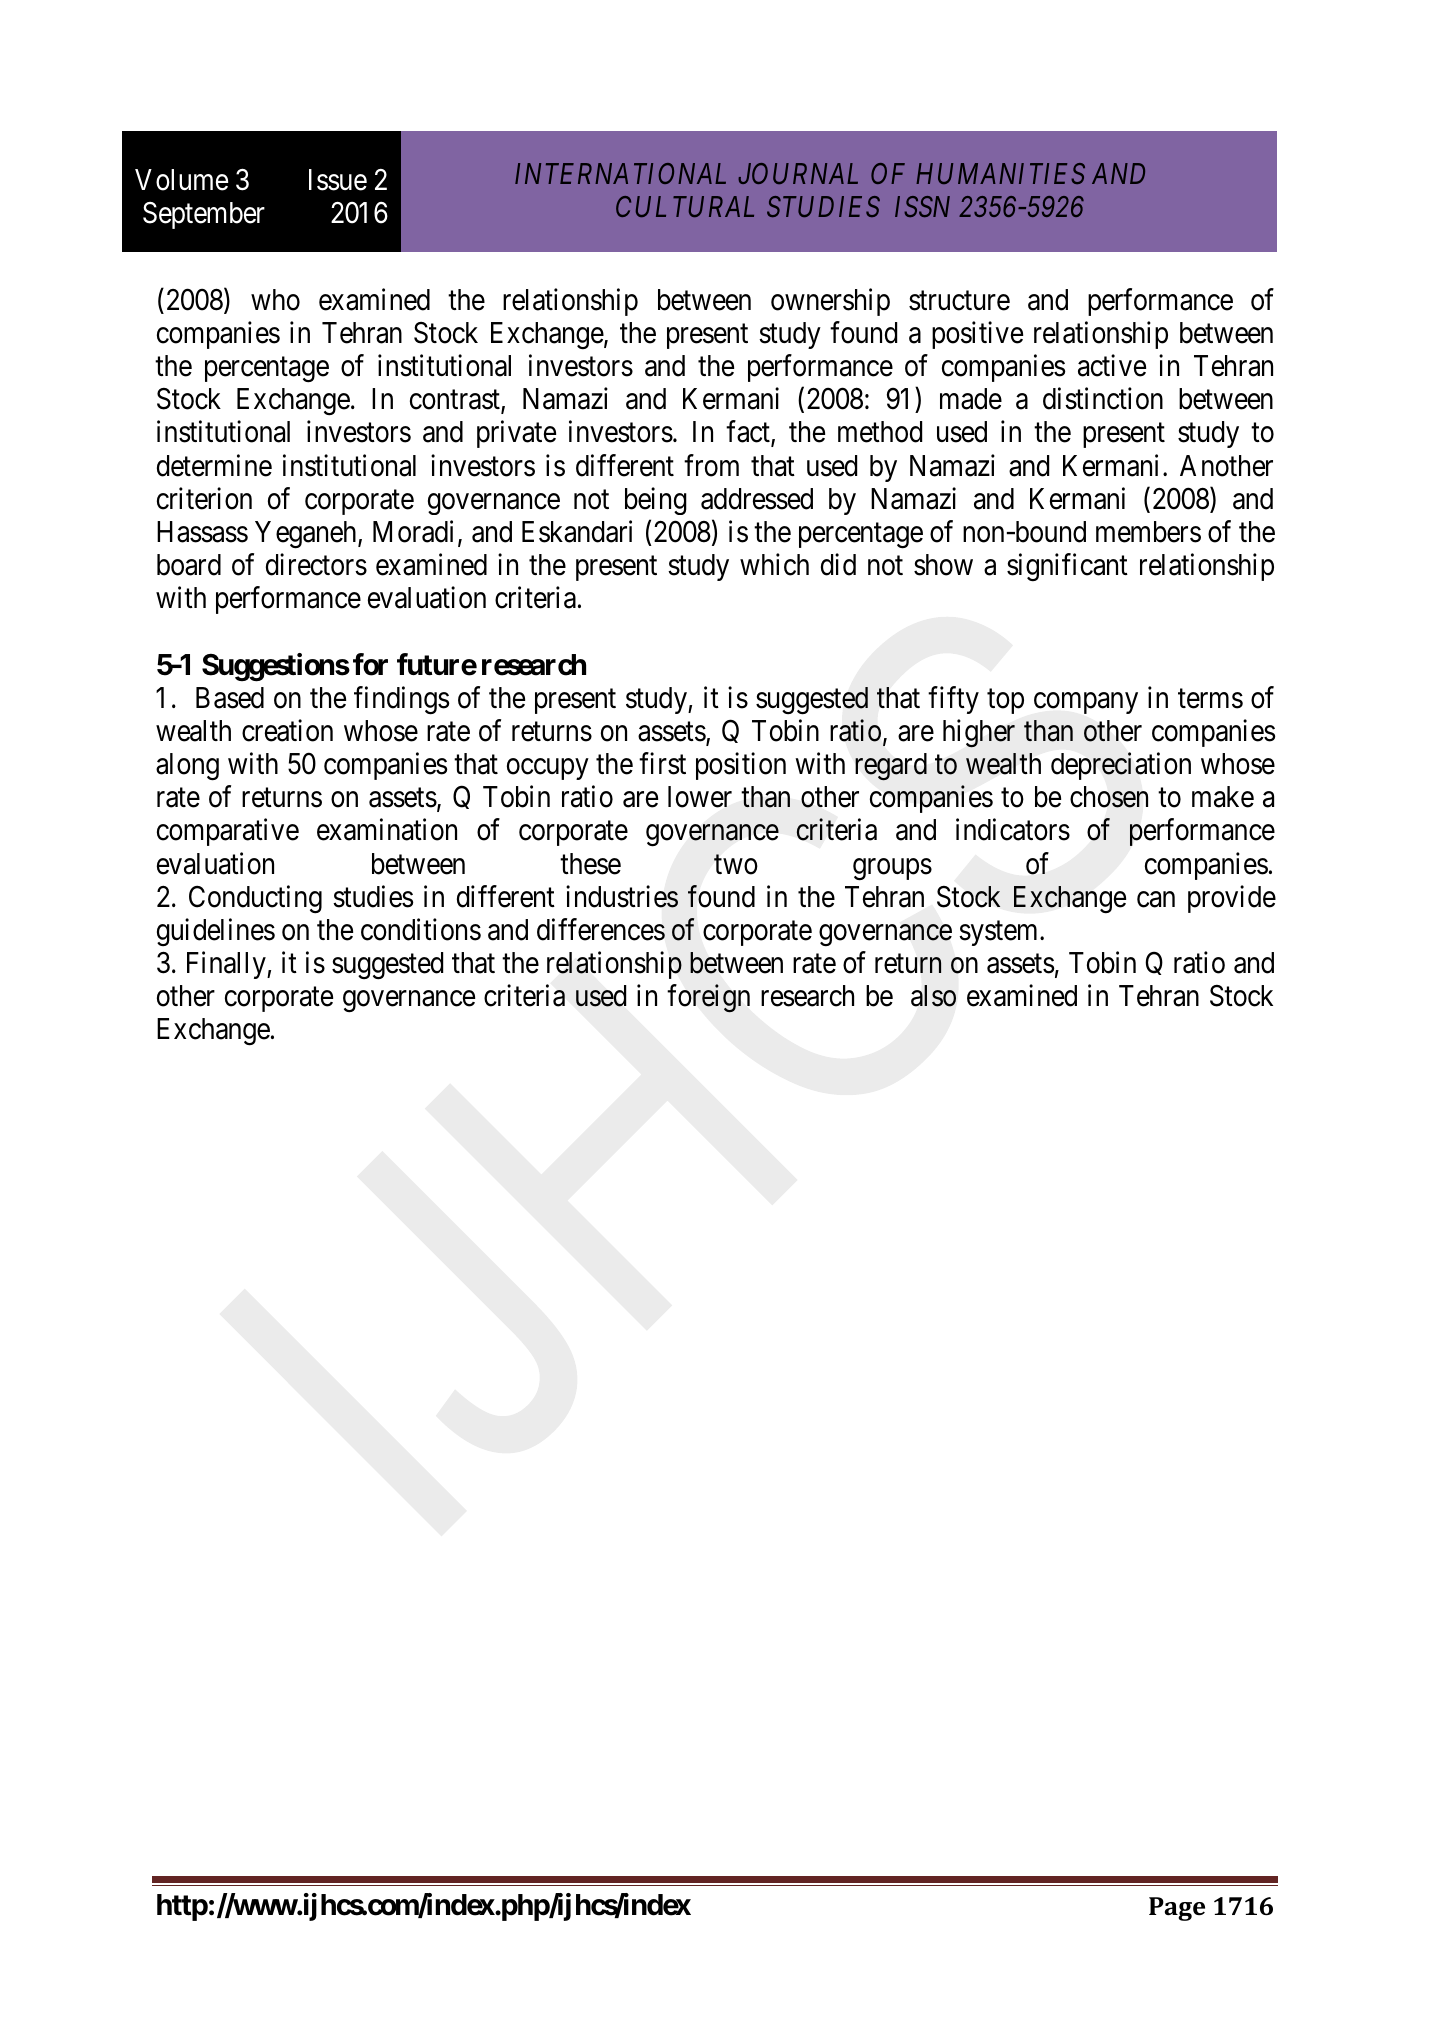 This document has width=1430, height=2023. What do you see at coordinates (933, 996) in the document?
I see `also` at bounding box center [933, 996].
